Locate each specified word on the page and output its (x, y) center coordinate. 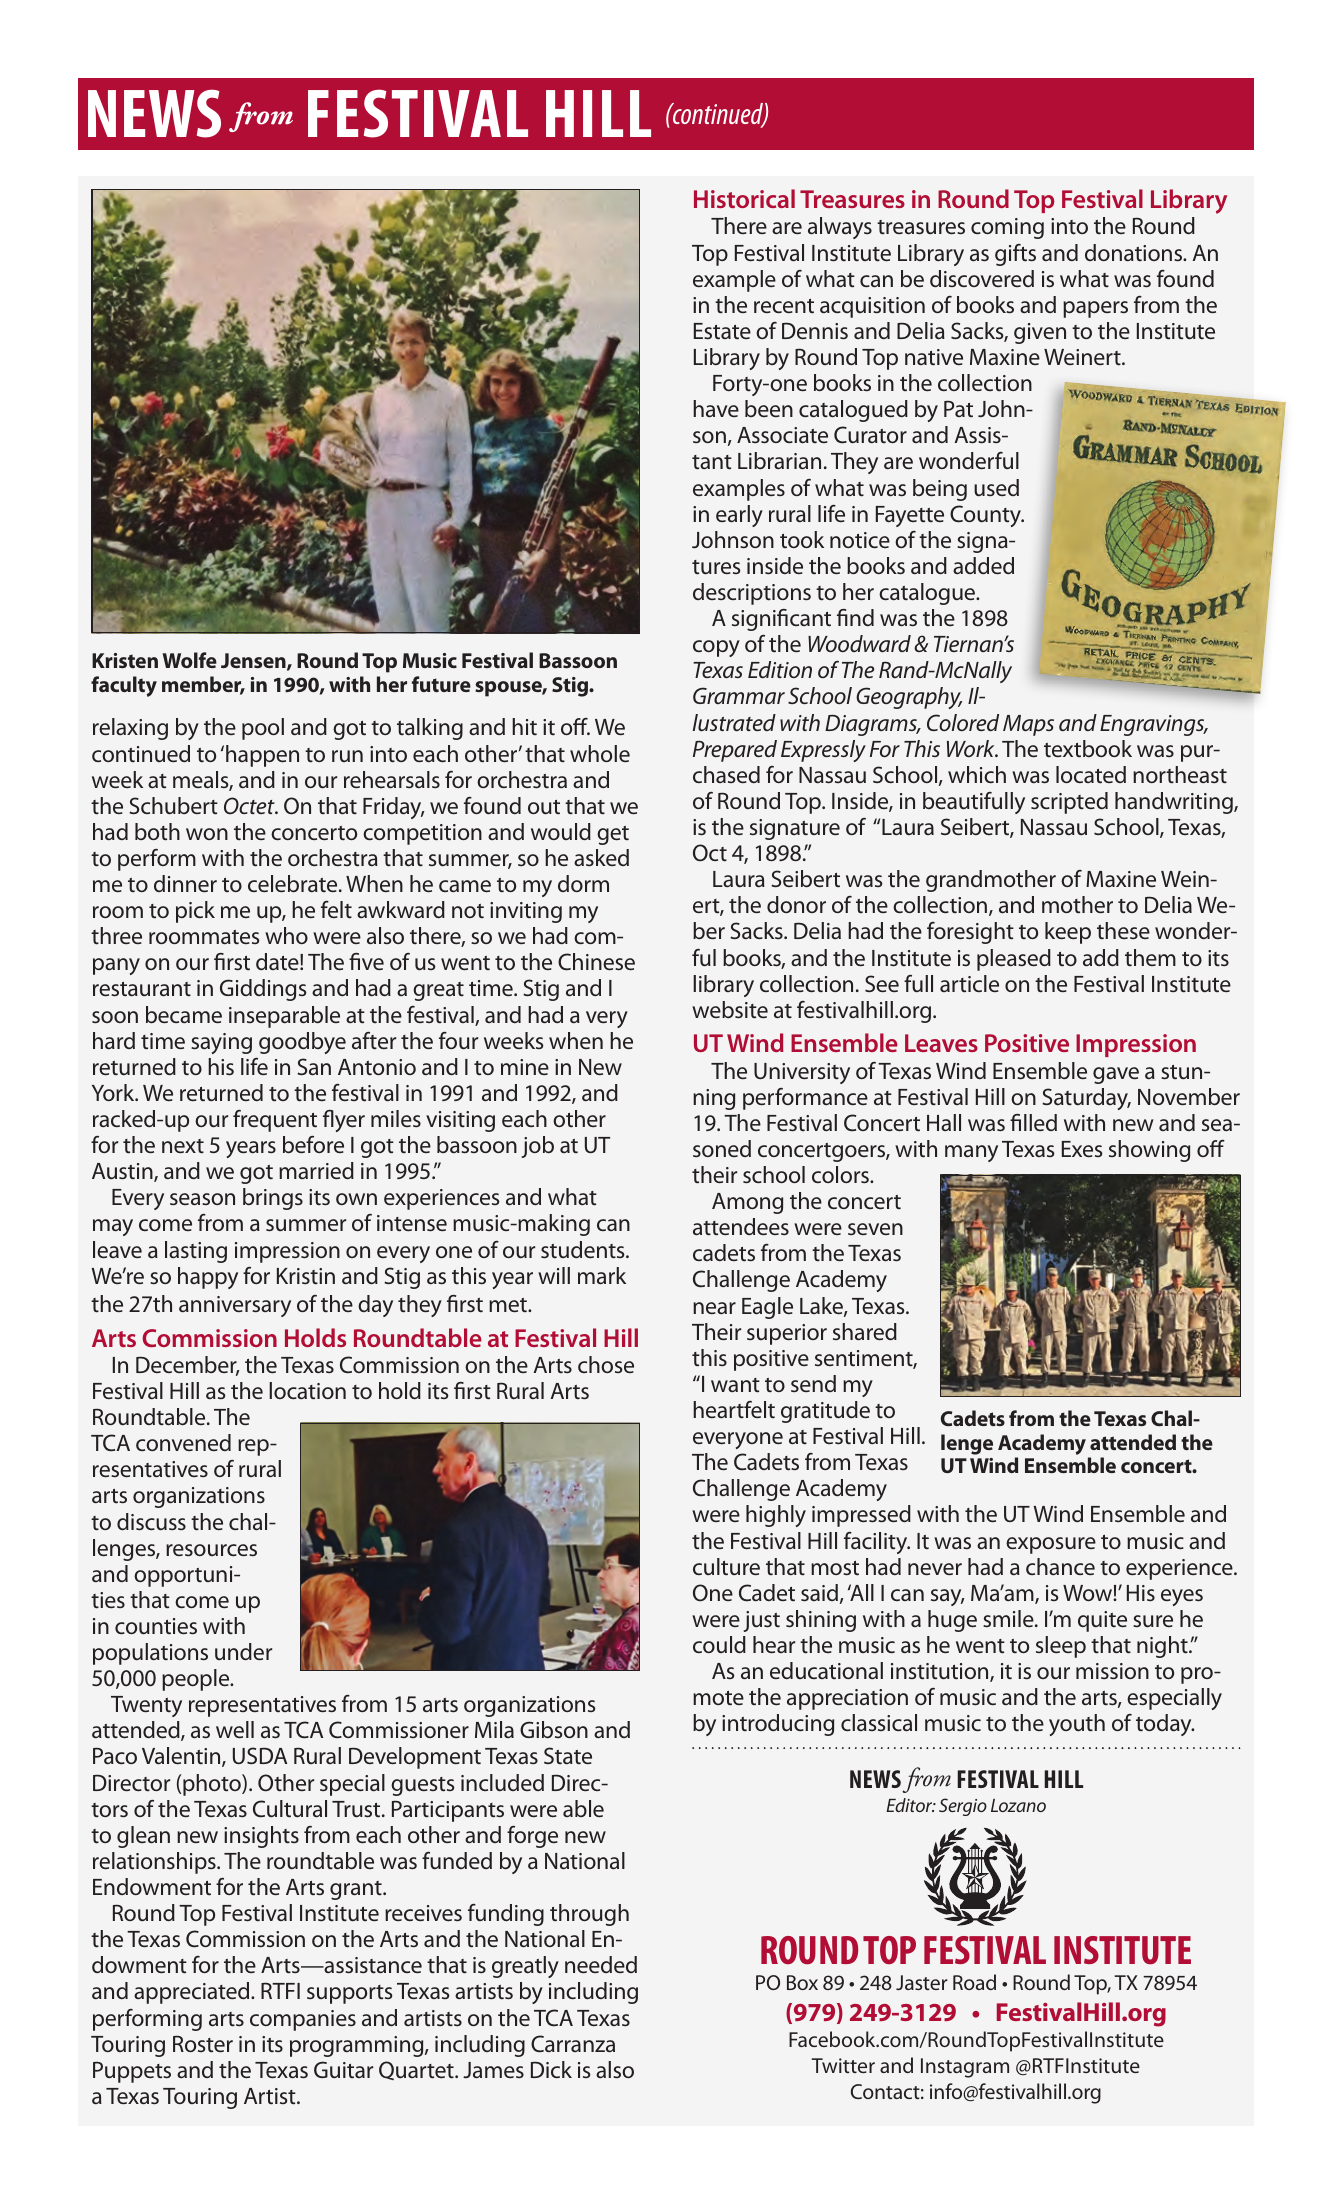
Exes (1082, 1149)
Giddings (263, 990)
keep (1068, 933)
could (719, 1644)
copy (716, 648)
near (714, 1308)
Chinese (596, 962)
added (983, 565)
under (243, 1652)
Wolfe (189, 660)
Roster (203, 2044)
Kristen (125, 660)
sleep (1061, 1647)
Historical (744, 198)
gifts (1015, 255)
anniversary (235, 1306)
